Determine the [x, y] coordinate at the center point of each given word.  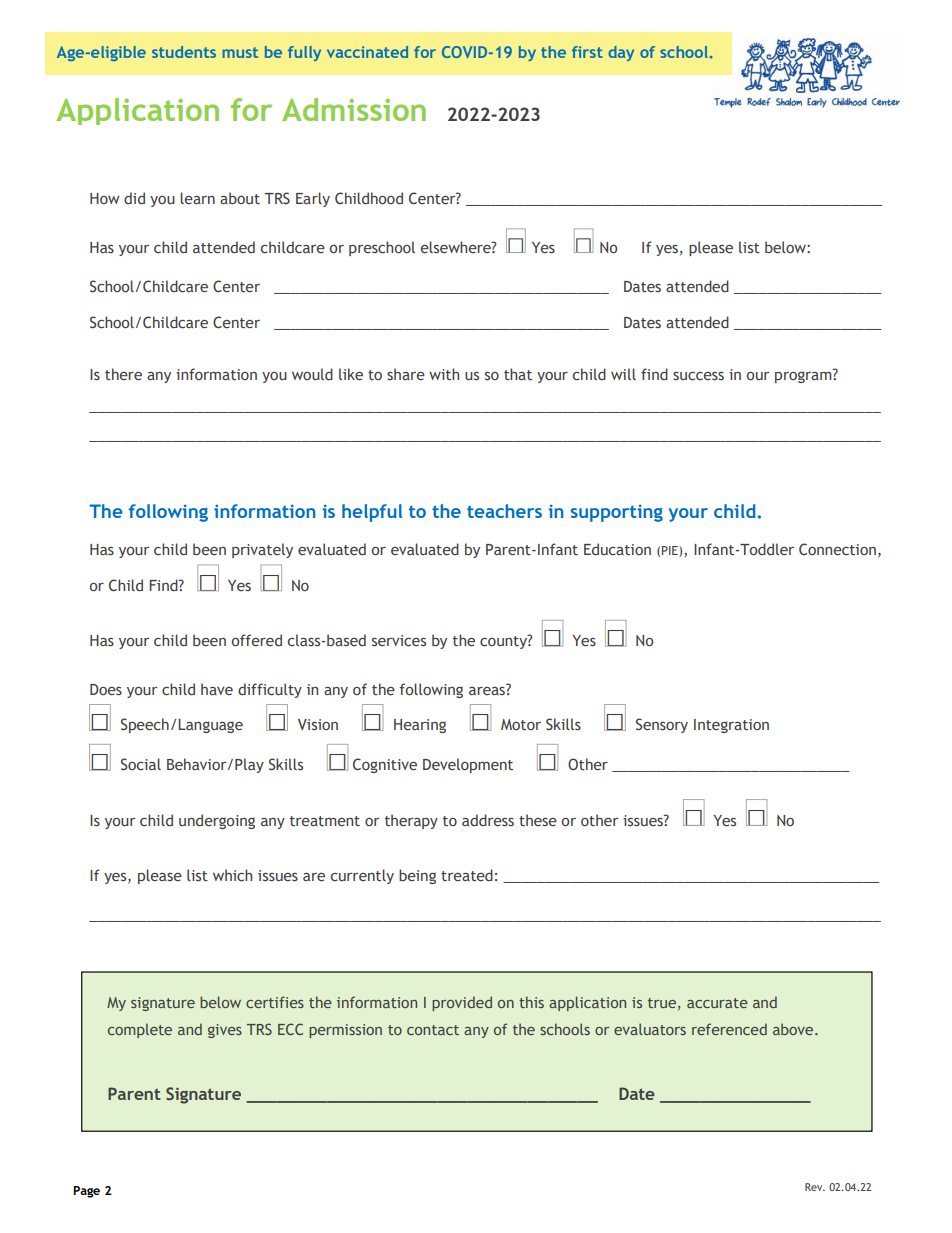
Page [86, 1192]
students [184, 52]
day [621, 53]
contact [433, 1030]
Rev [815, 1187]
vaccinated [367, 52]
